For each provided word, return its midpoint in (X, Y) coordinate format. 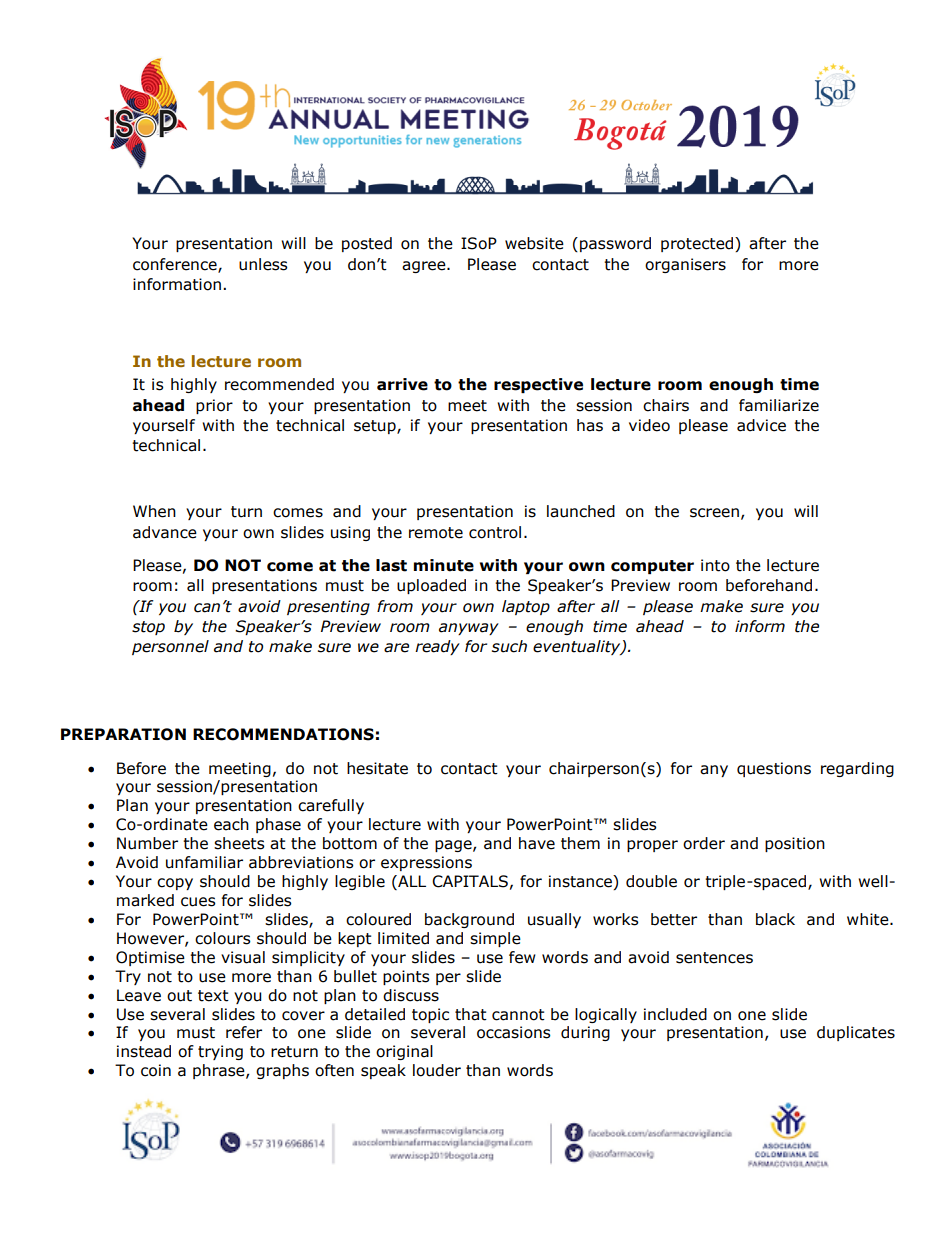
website (534, 243)
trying (220, 1052)
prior (214, 406)
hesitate (377, 768)
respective (538, 385)
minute (444, 565)
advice (761, 425)
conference (176, 265)
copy (175, 884)
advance (165, 532)
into (715, 565)
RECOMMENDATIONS (283, 734)
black (775, 919)
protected (698, 244)
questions (774, 769)
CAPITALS (470, 881)
